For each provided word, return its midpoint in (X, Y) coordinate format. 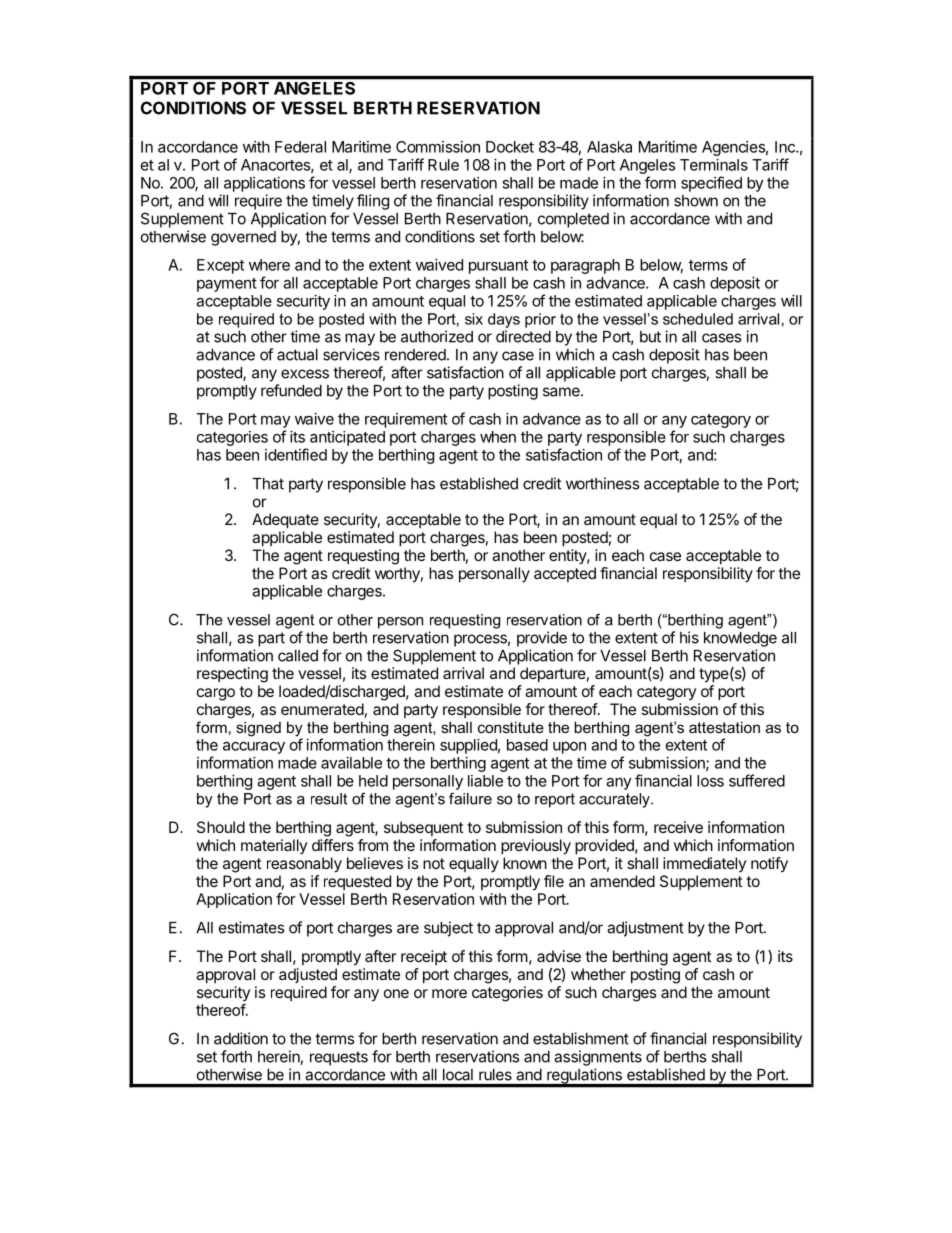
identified (296, 454)
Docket (510, 147)
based (527, 745)
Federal (300, 147)
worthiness (602, 483)
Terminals (714, 165)
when (498, 437)
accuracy (254, 748)
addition (241, 1038)
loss (710, 781)
